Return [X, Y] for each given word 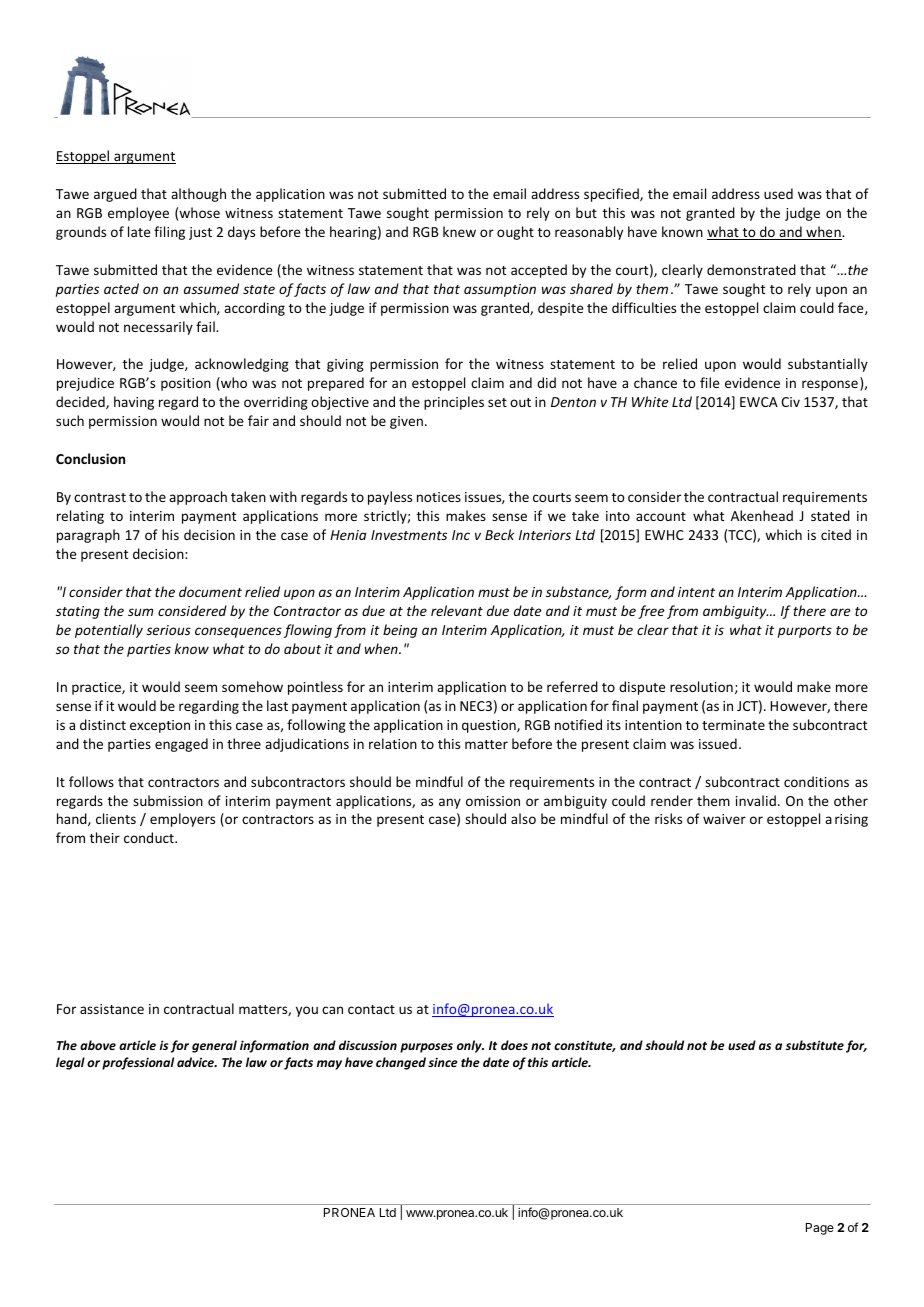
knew [459, 231]
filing [169, 233]
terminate [733, 725]
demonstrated [751, 269]
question [490, 726]
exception [160, 726]
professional [138, 1063]
